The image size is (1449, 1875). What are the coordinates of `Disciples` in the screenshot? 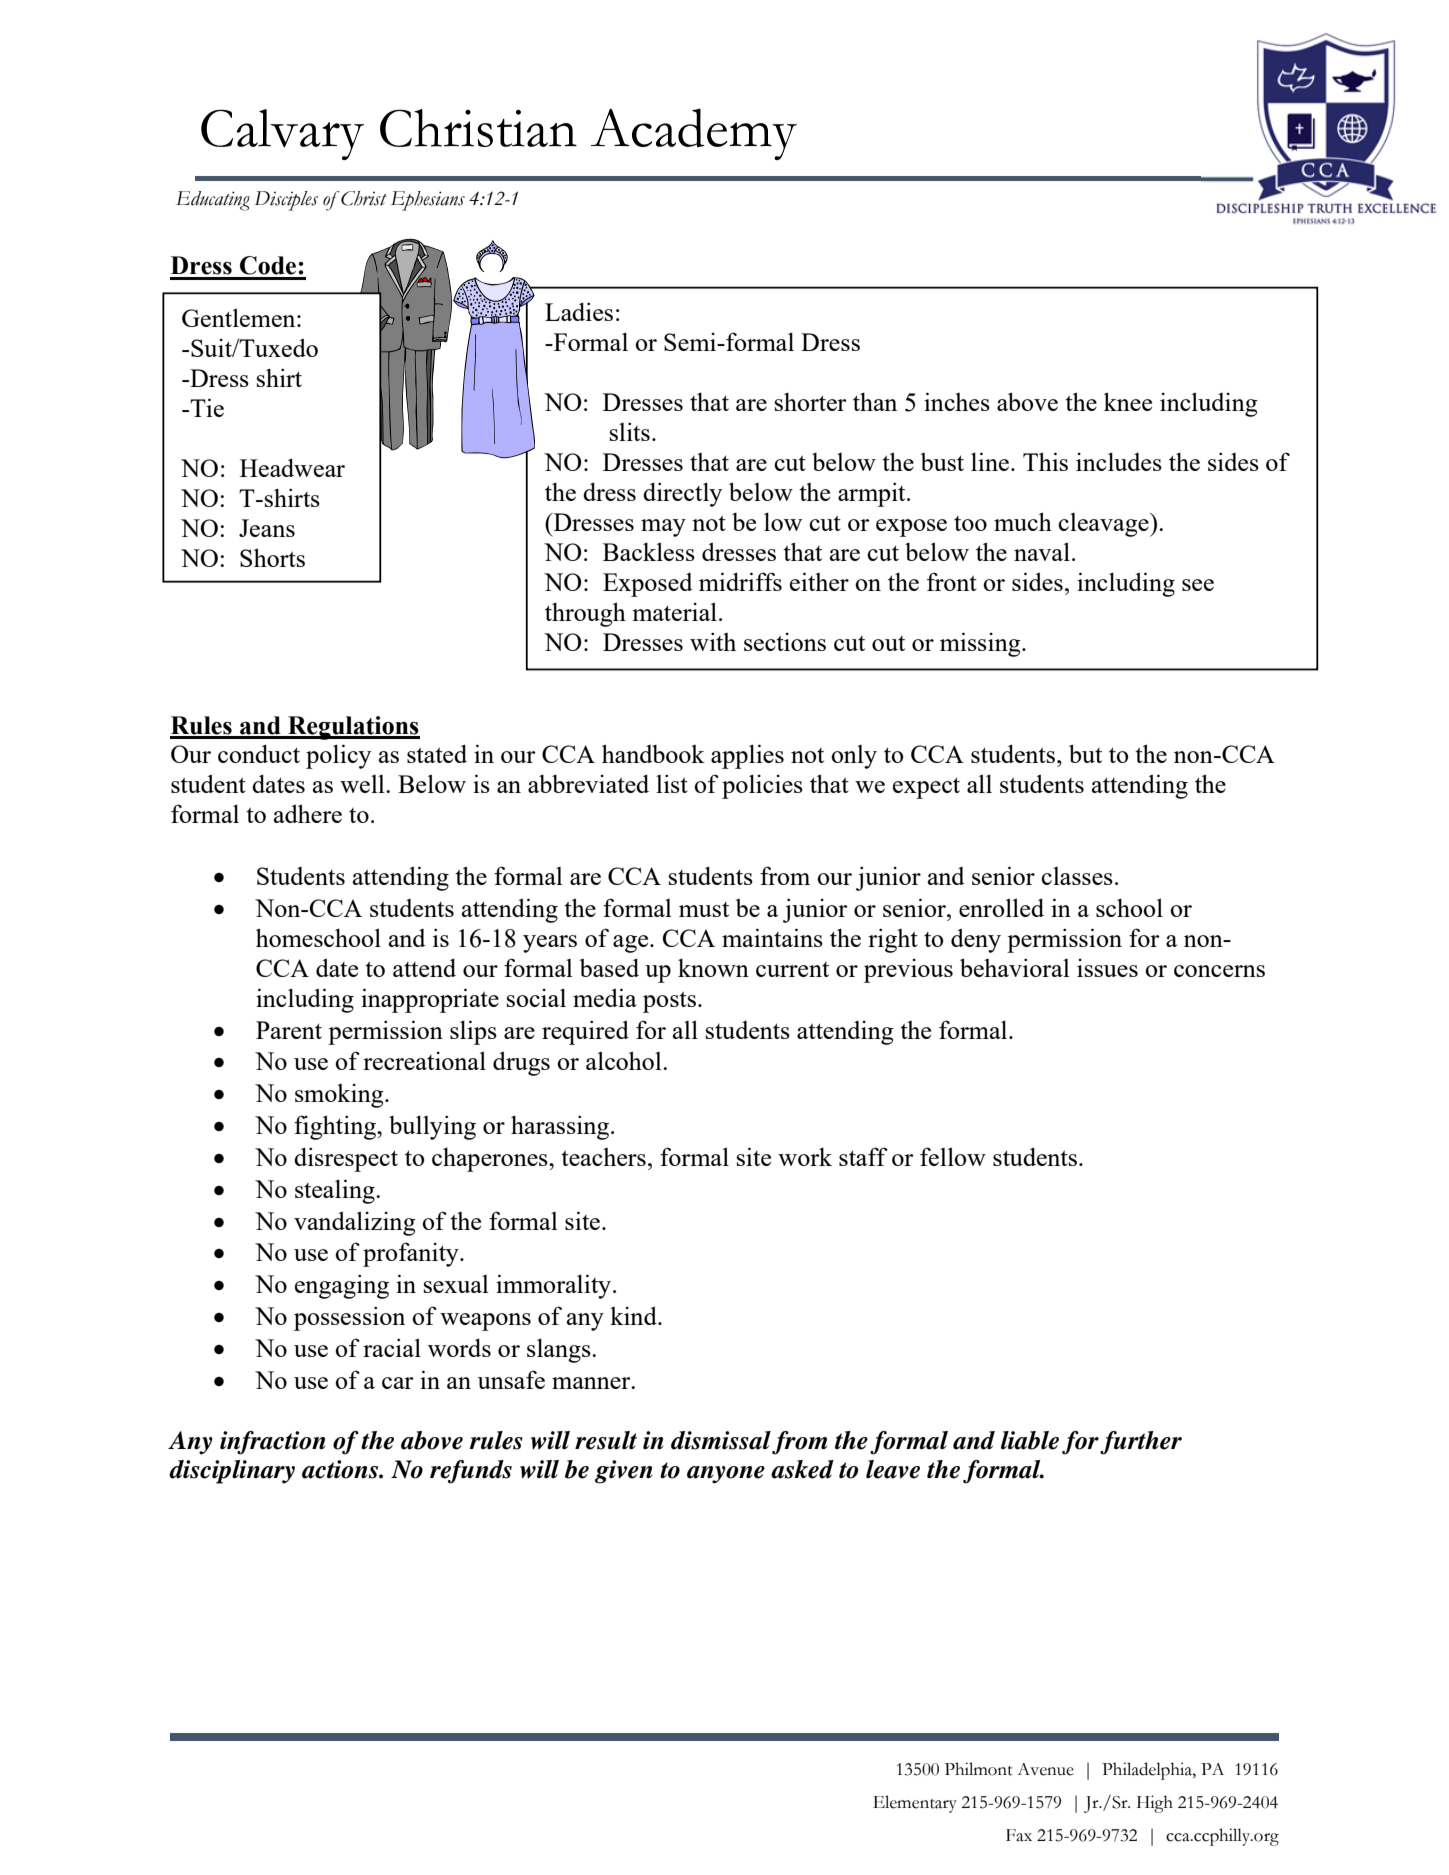 It's located at (286, 201).
